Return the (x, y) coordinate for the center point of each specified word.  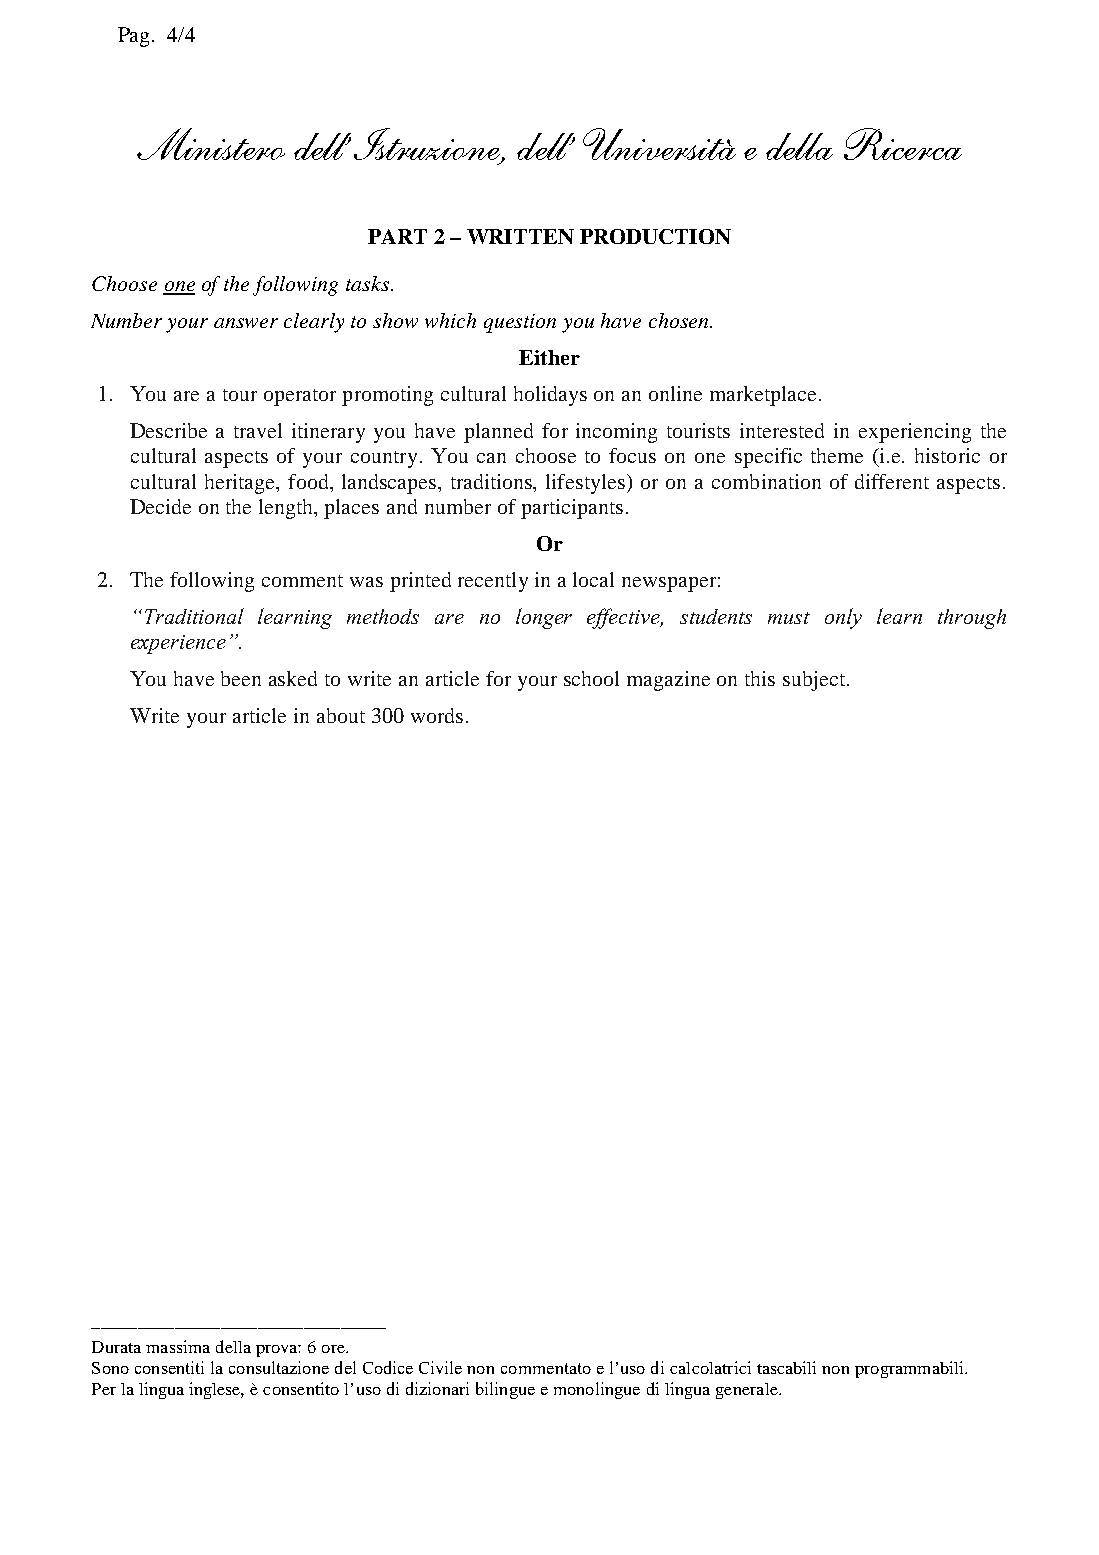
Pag (135, 37)
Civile (440, 1367)
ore (334, 1349)
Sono (110, 1368)
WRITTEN (520, 236)
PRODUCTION (655, 236)
